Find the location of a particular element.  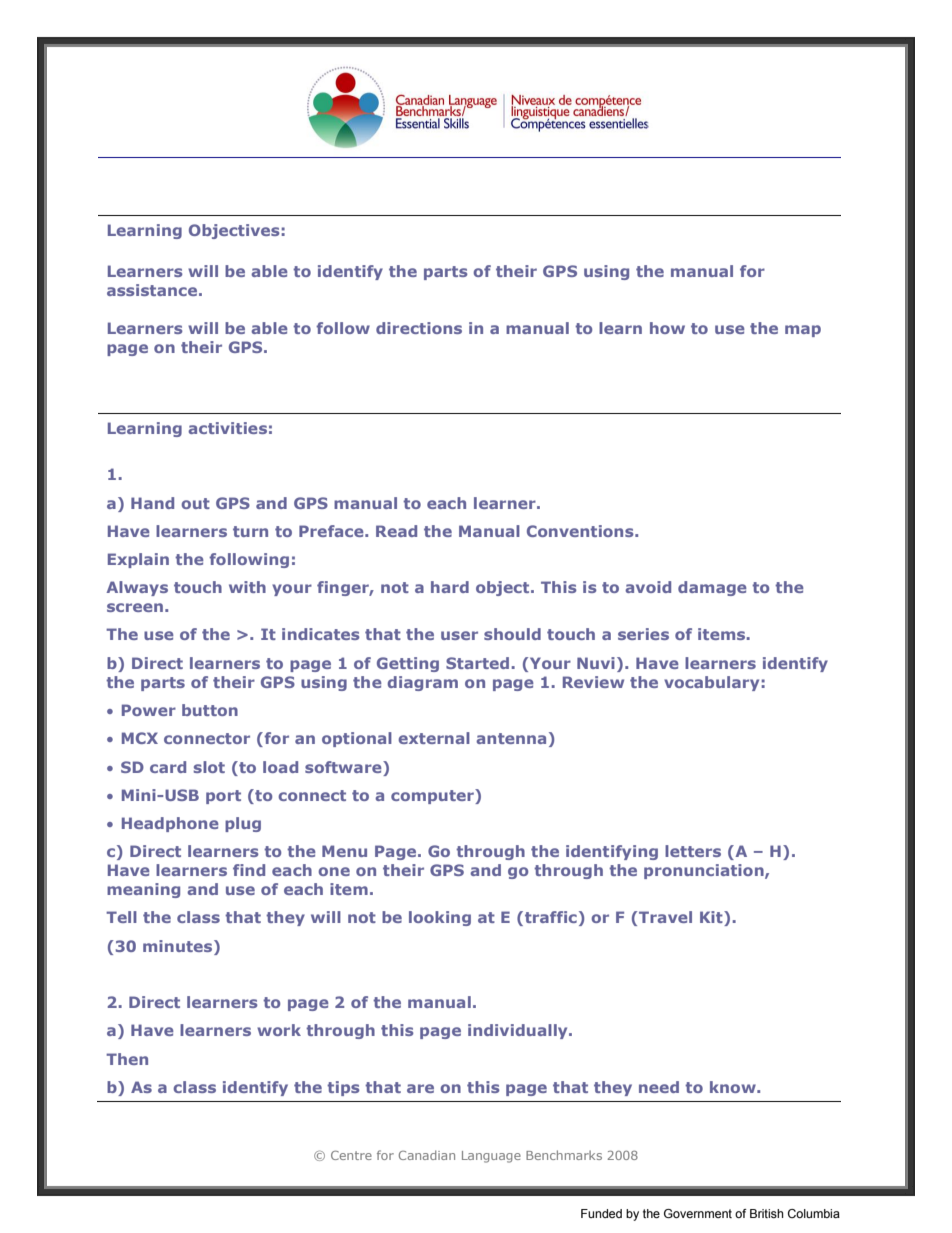

Centre is located at coordinates (351, 1155).
